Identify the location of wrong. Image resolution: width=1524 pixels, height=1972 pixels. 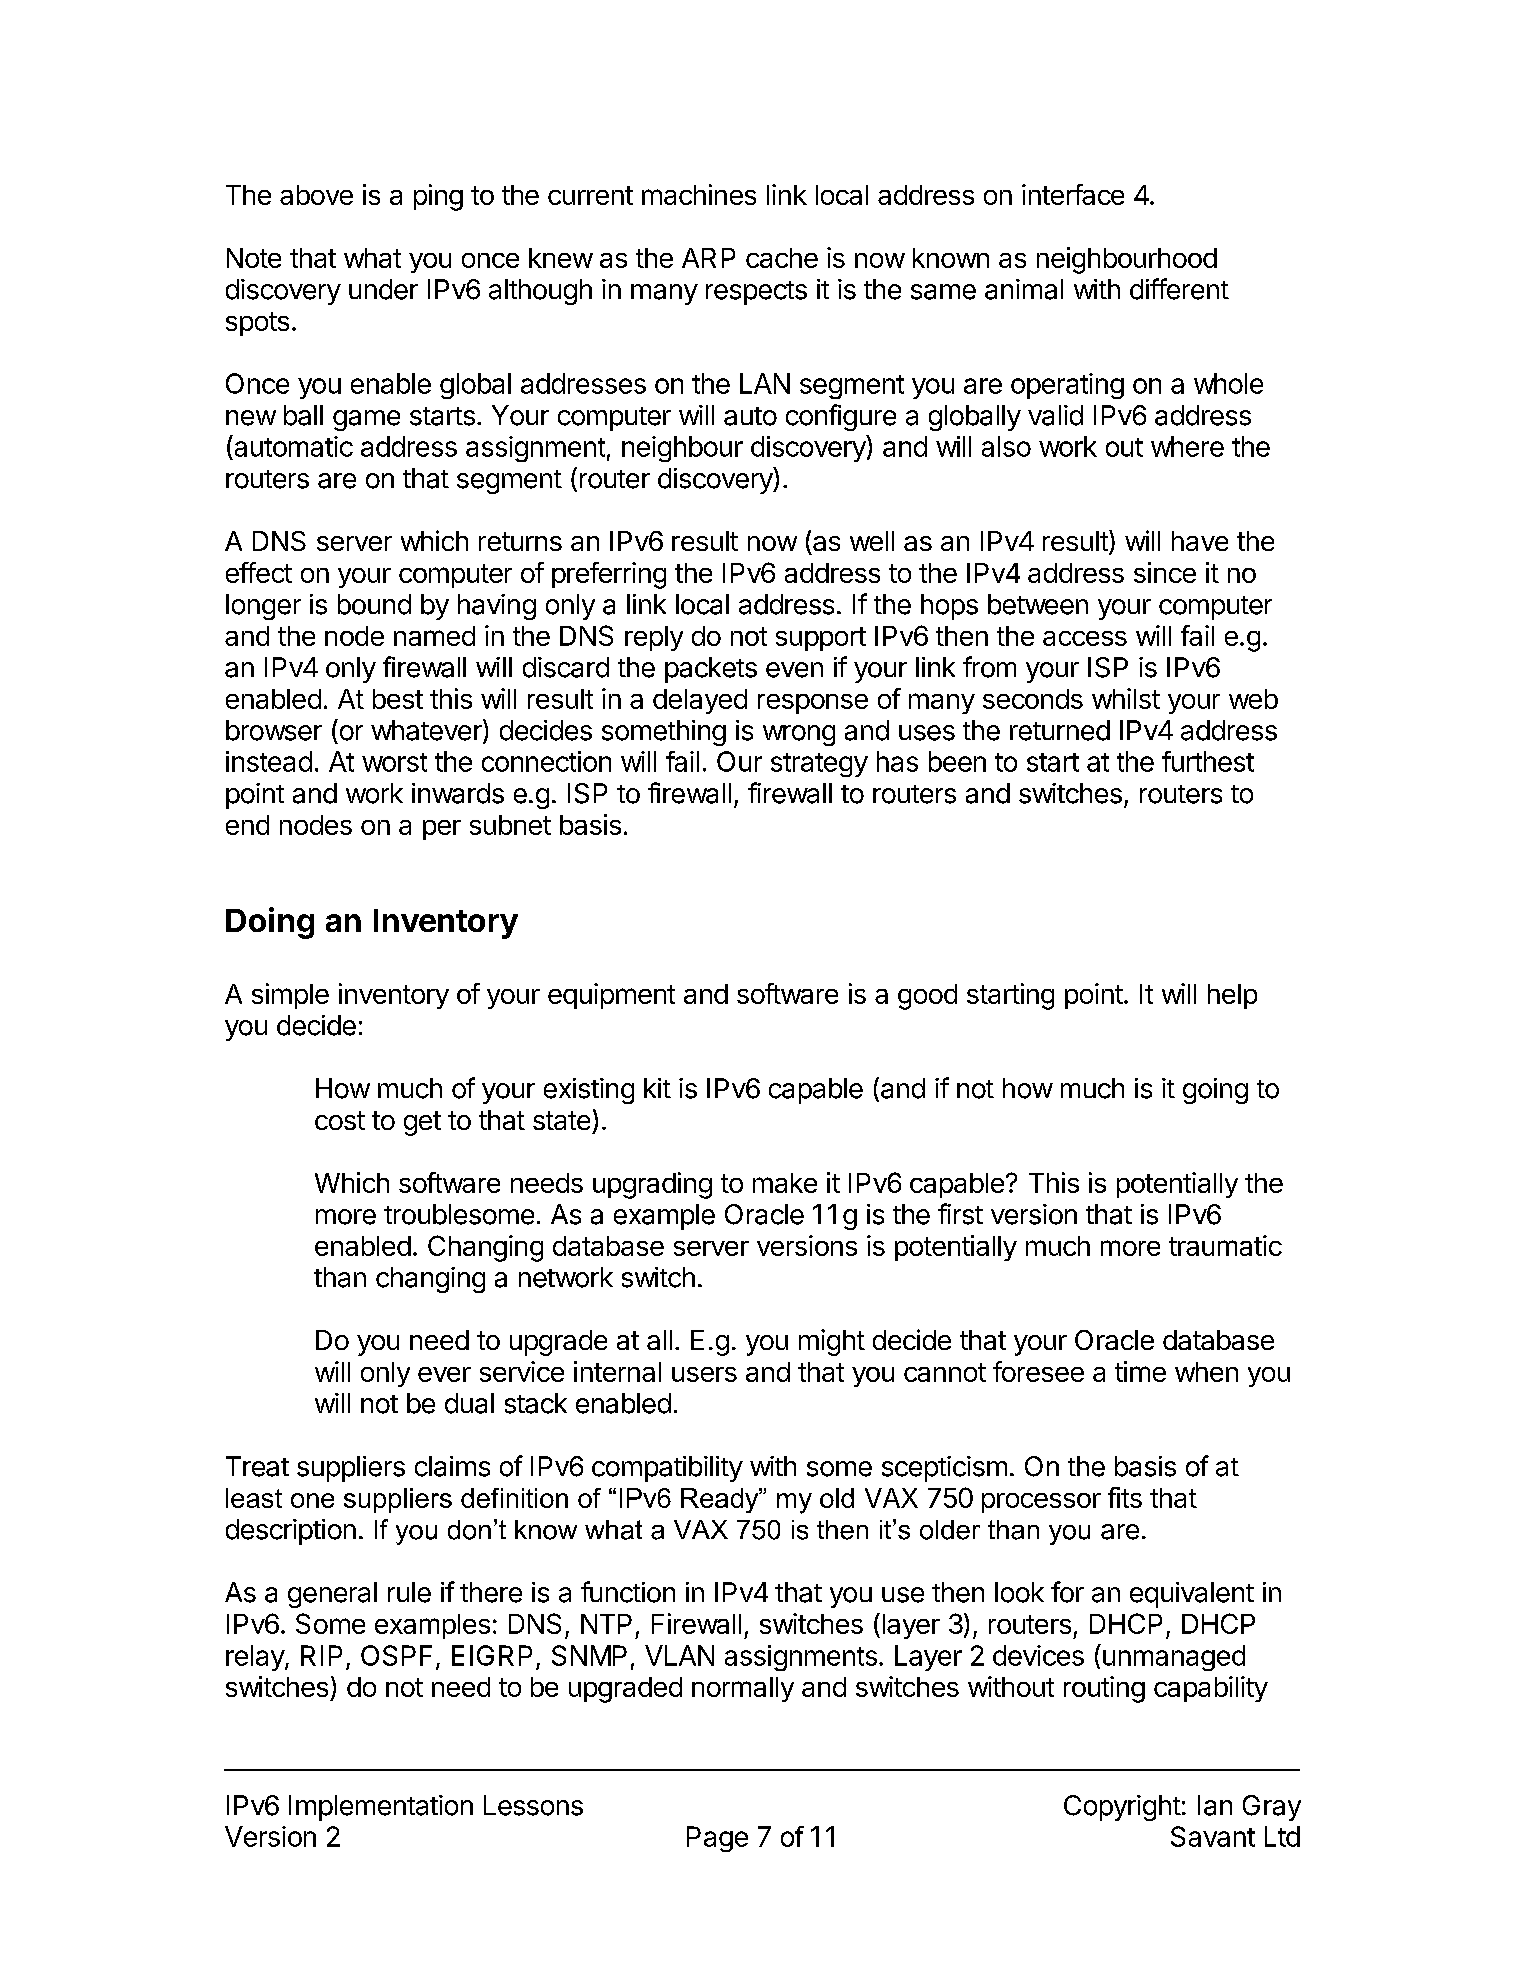
(799, 735).
